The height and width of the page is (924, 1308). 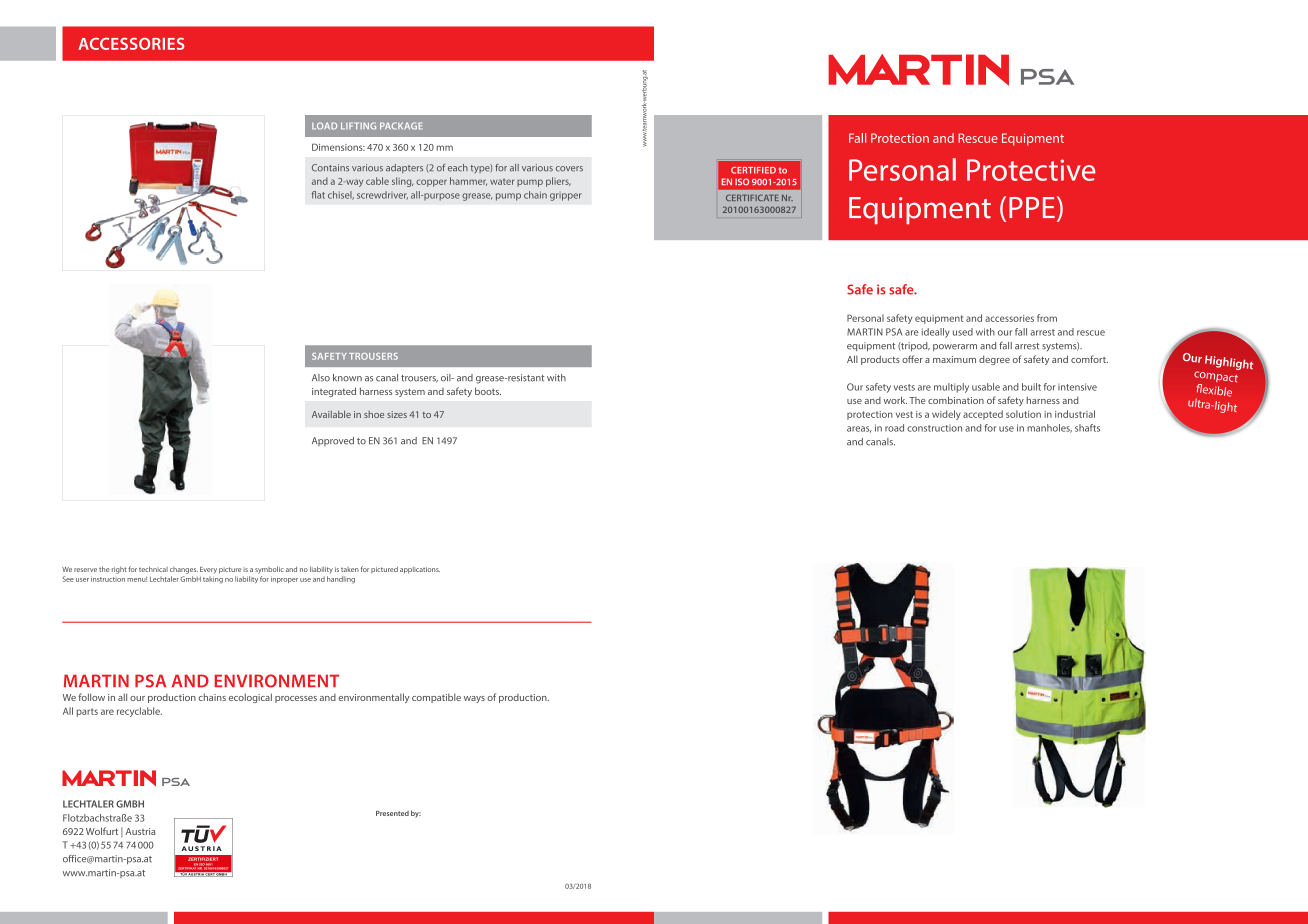 I want to click on construction, so click(x=934, y=428).
